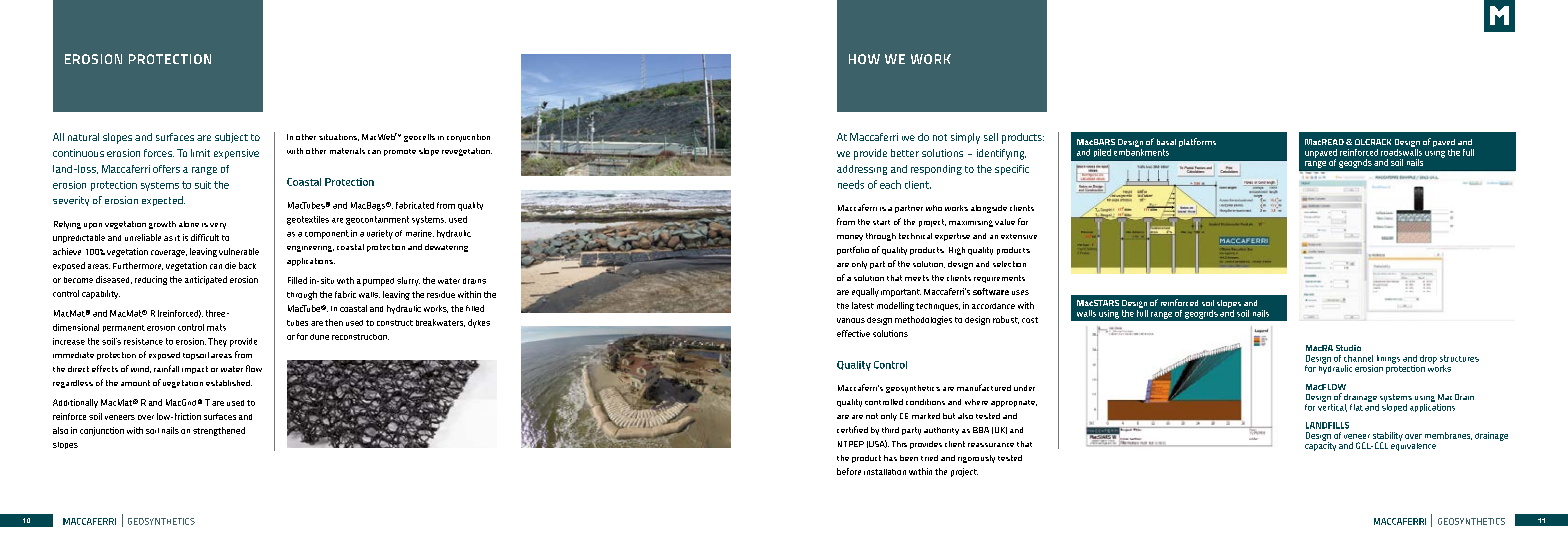 This screenshot has width=1568, height=554. Describe the element at coordinates (925, 402) in the screenshot. I see `conditions` at that location.
